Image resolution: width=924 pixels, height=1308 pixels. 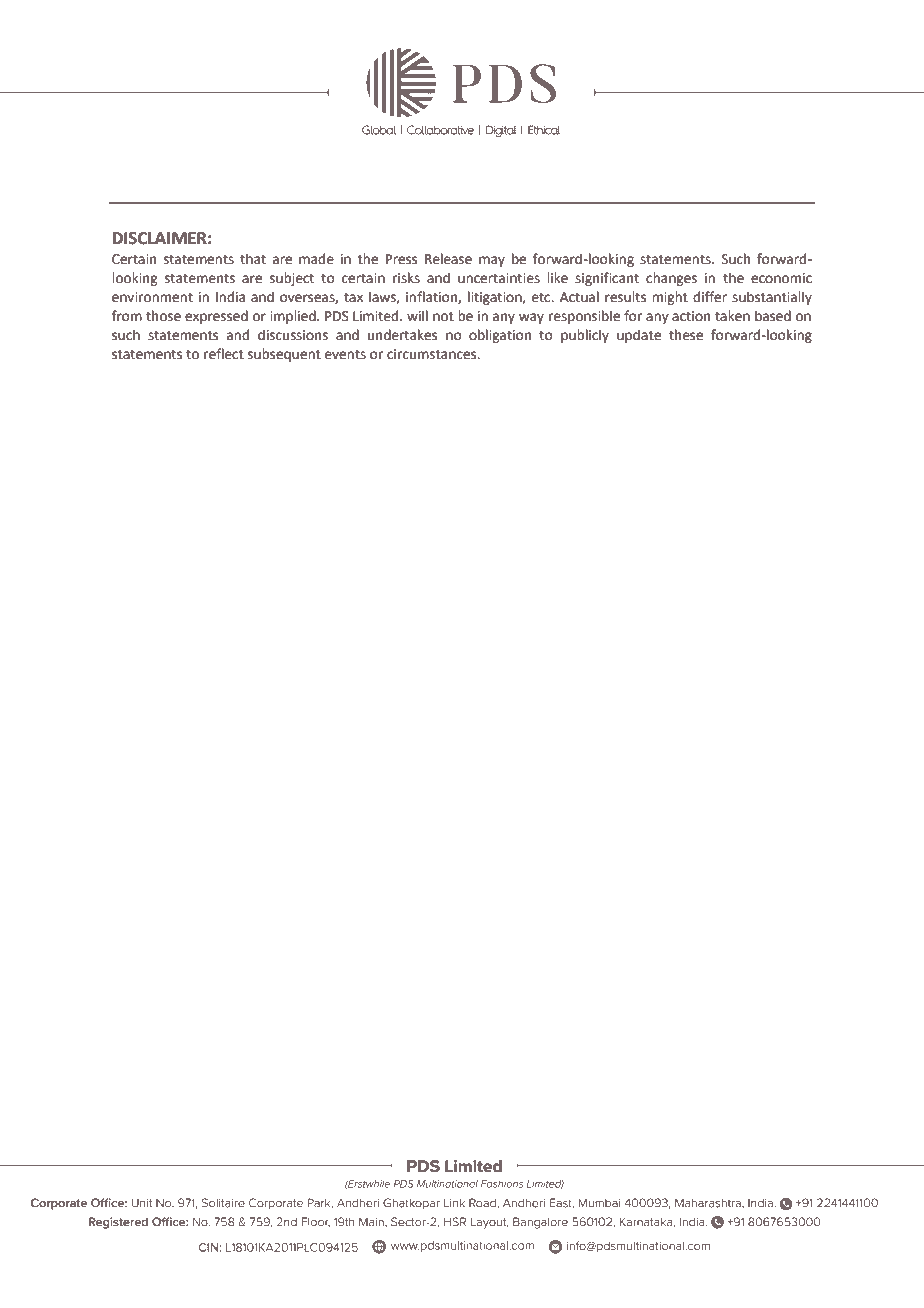 What do you see at coordinates (492, 261) in the page?
I see `may` at bounding box center [492, 261].
